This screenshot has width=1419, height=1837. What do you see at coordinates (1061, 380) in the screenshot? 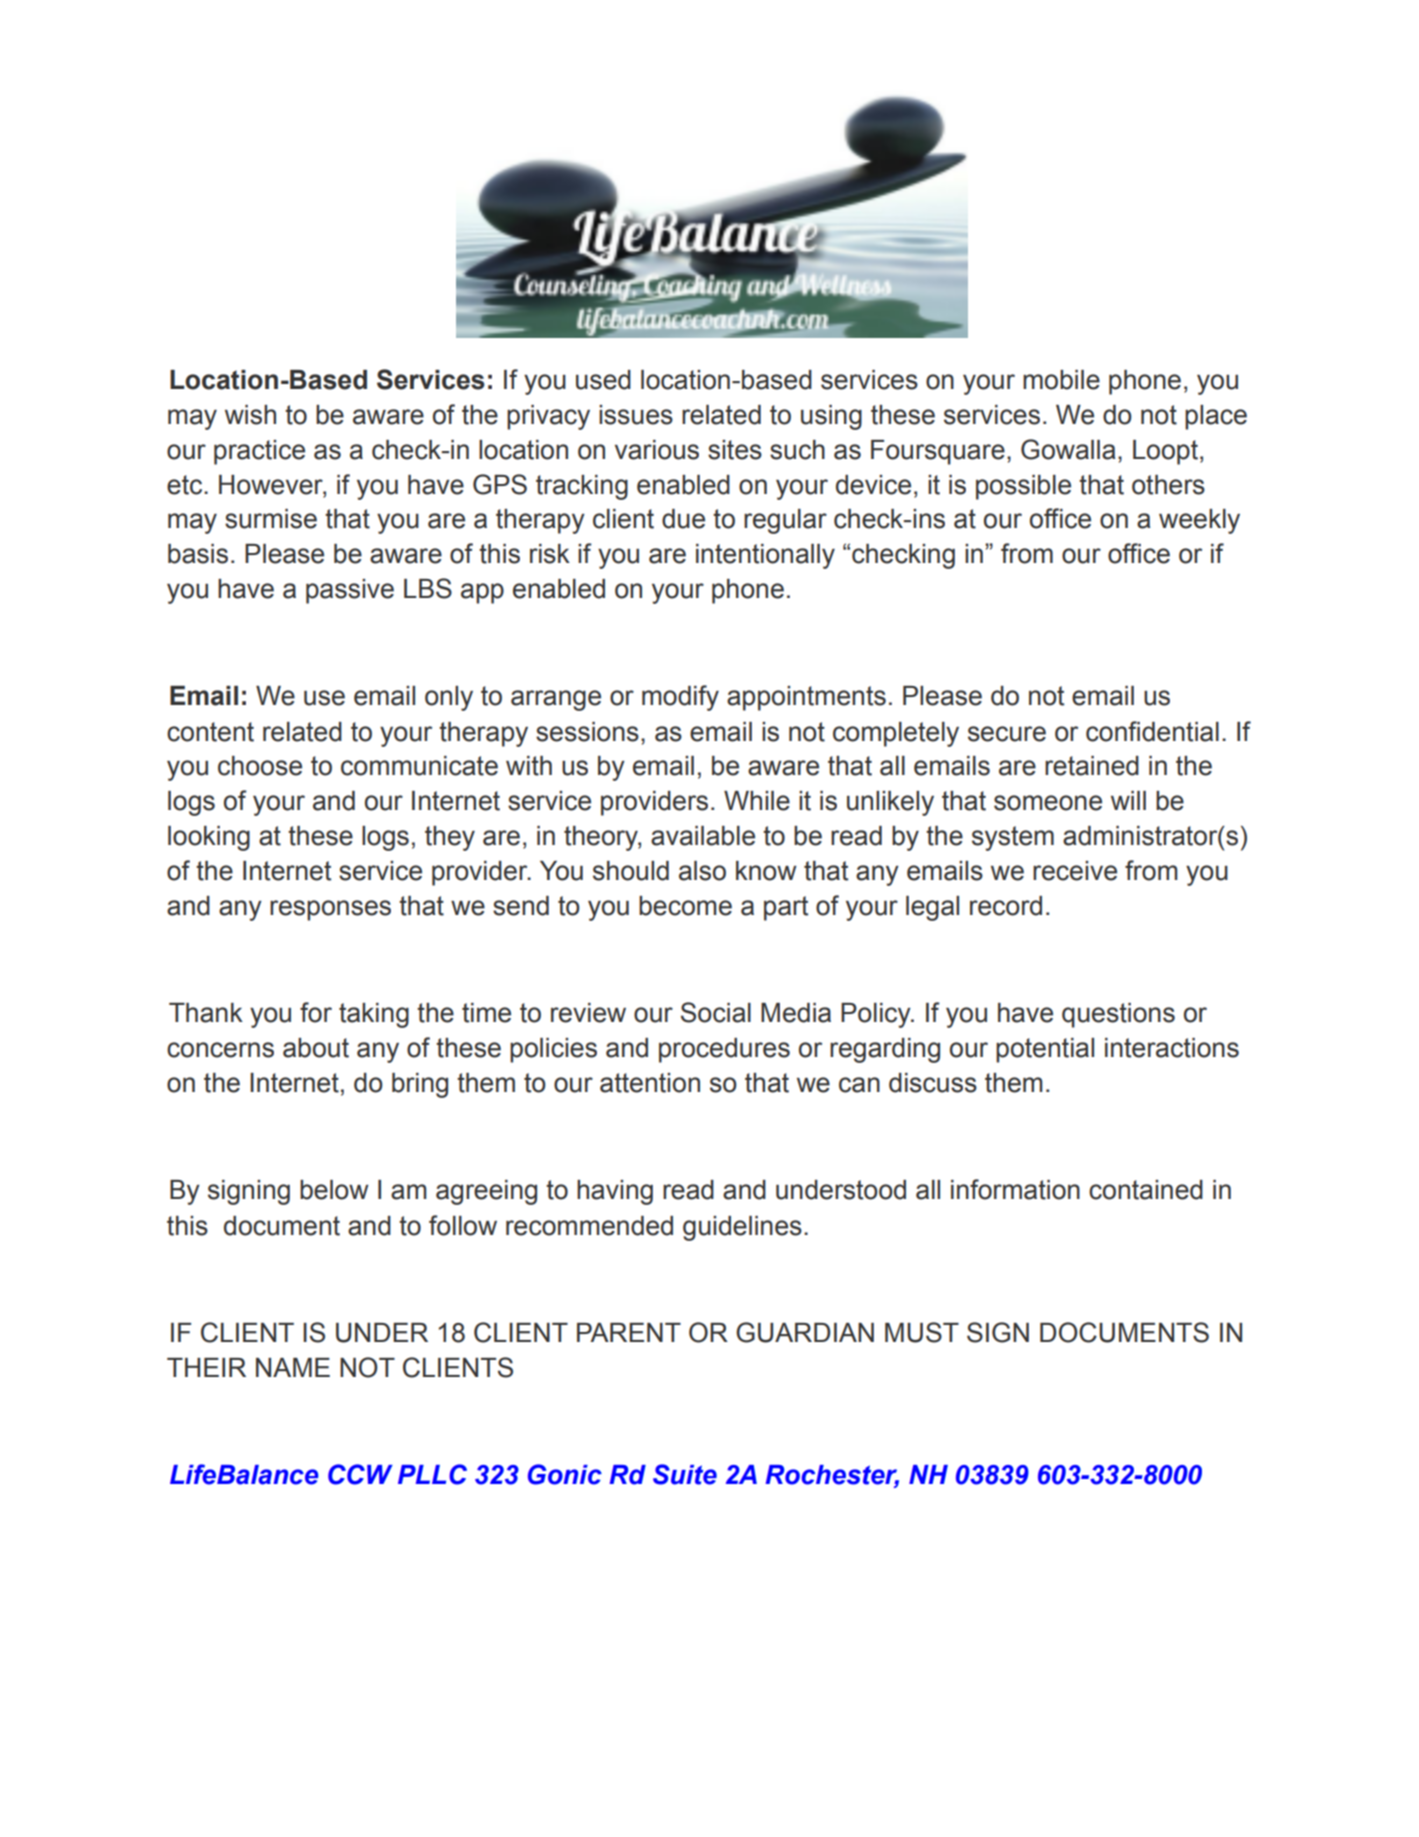
I see `mobile` at bounding box center [1061, 380].
